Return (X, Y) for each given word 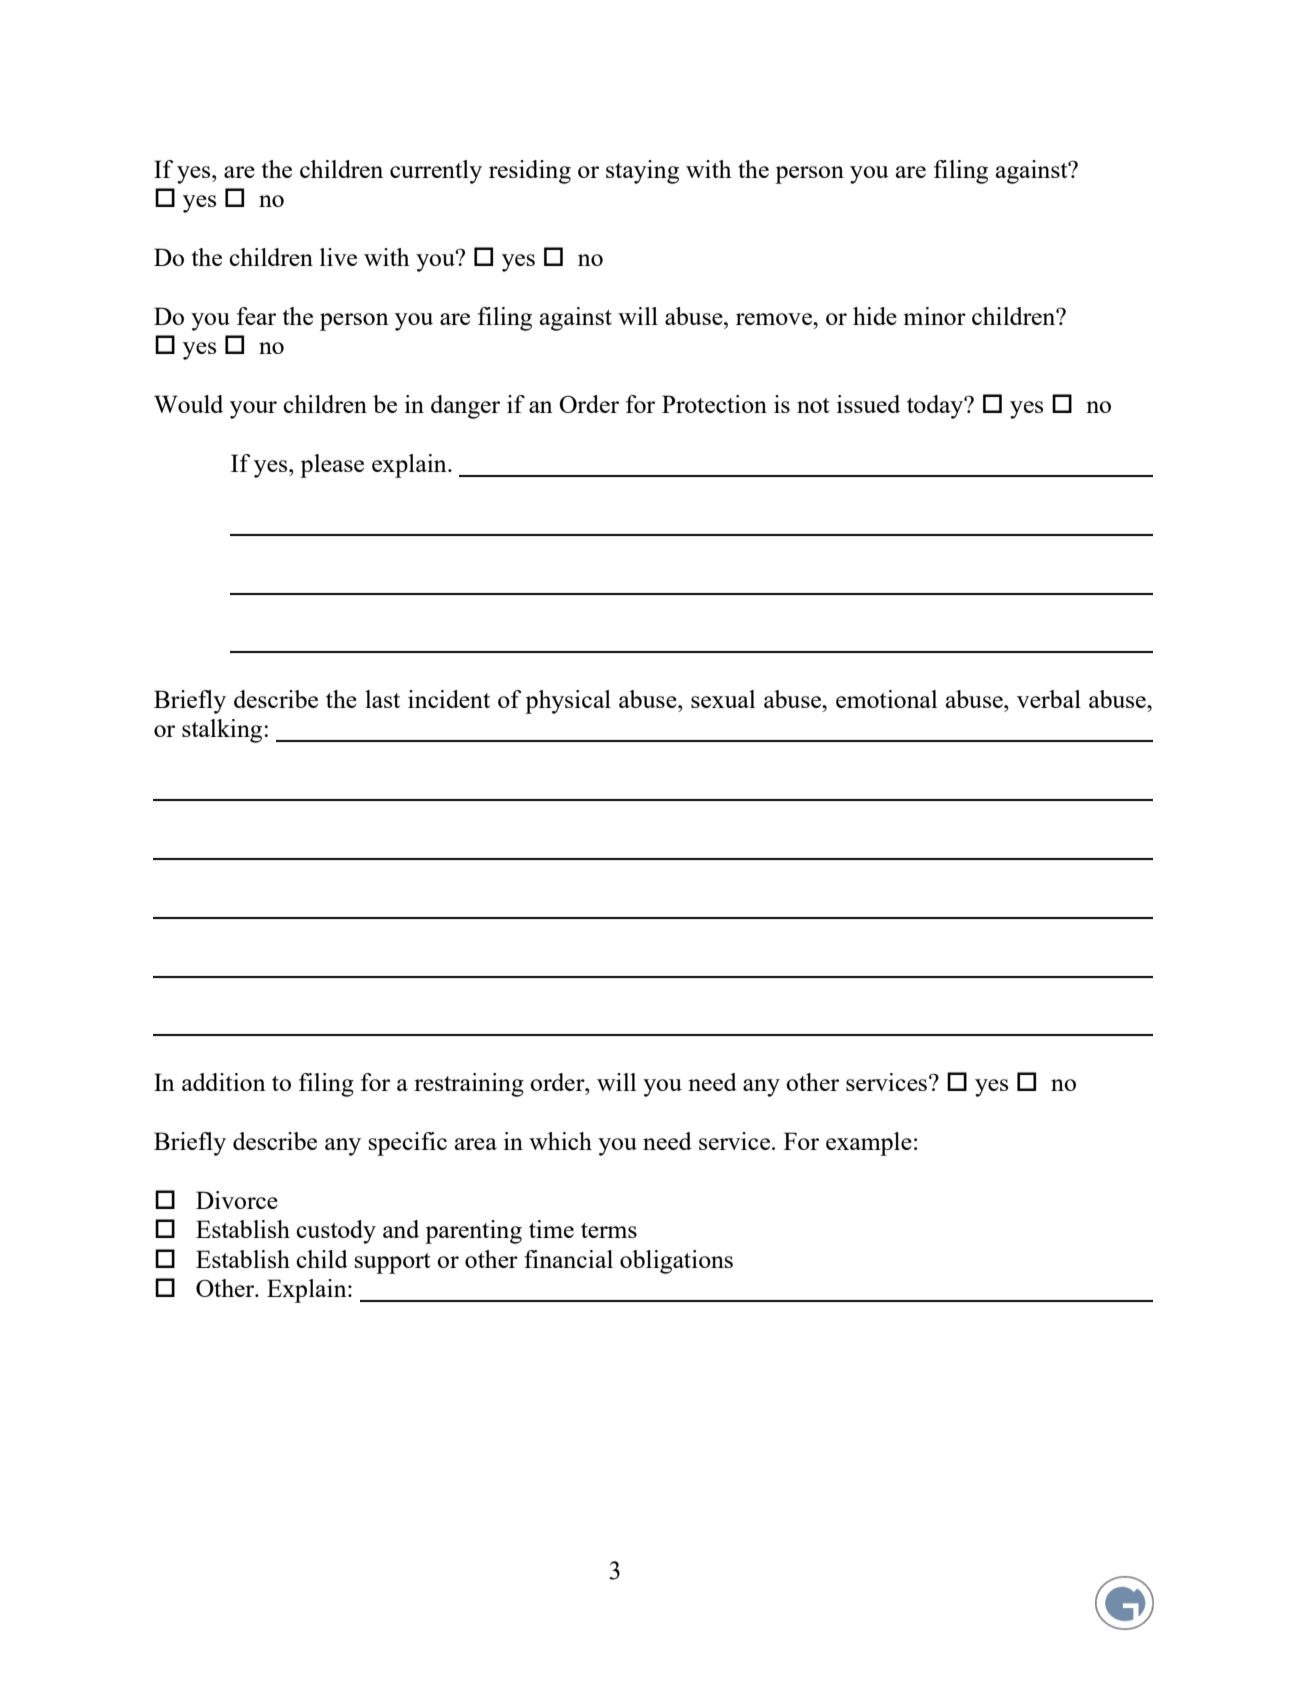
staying (642, 172)
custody (336, 1232)
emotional (886, 699)
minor (935, 316)
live (338, 257)
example (869, 1144)
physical (568, 702)
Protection (714, 404)
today (936, 407)
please (332, 466)
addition (224, 1082)
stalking (223, 731)
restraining (469, 1085)
